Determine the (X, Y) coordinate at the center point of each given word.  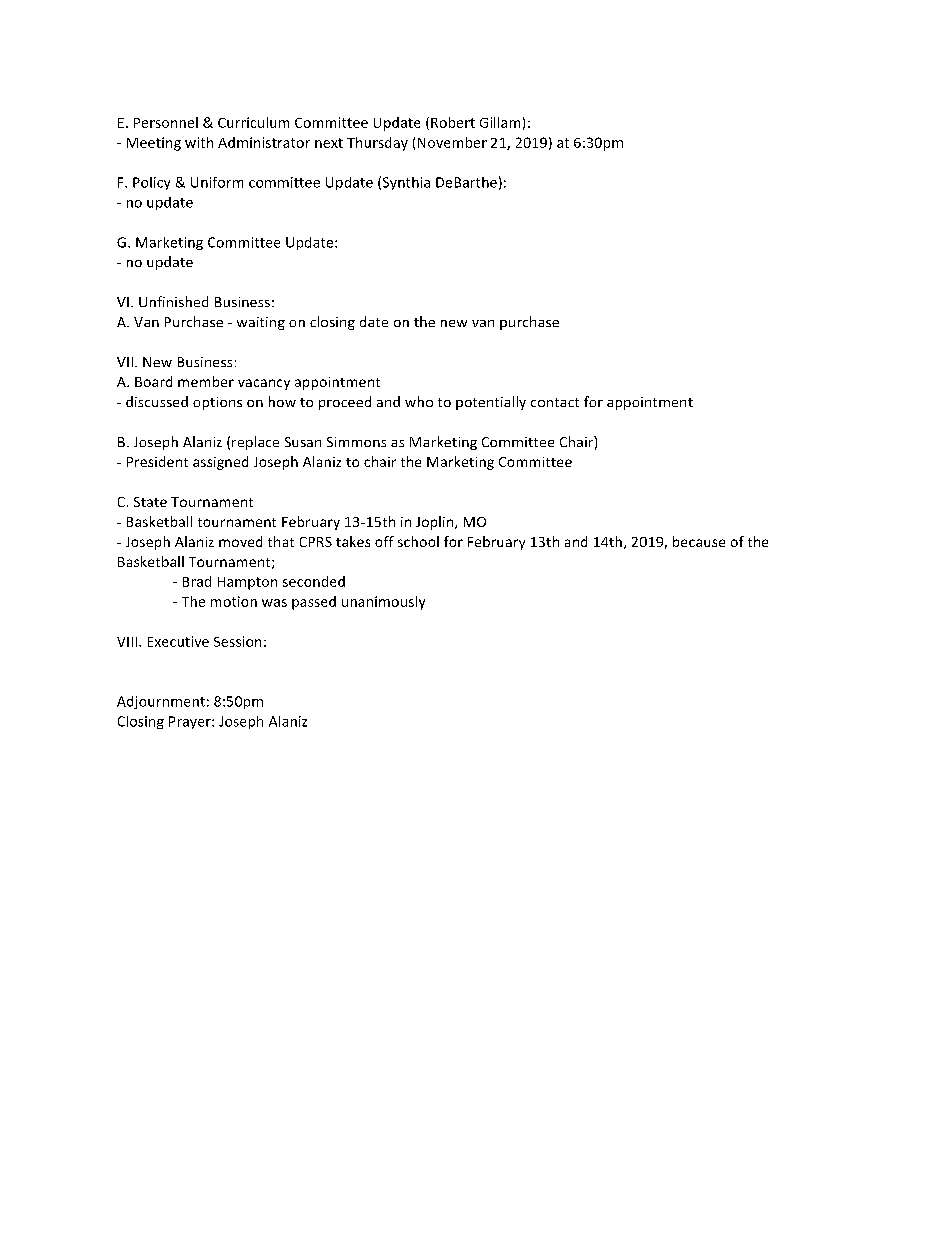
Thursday (377, 144)
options (217, 403)
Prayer (191, 722)
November (452, 142)
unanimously (383, 603)
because (699, 541)
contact (555, 402)
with (199, 142)
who (419, 401)
